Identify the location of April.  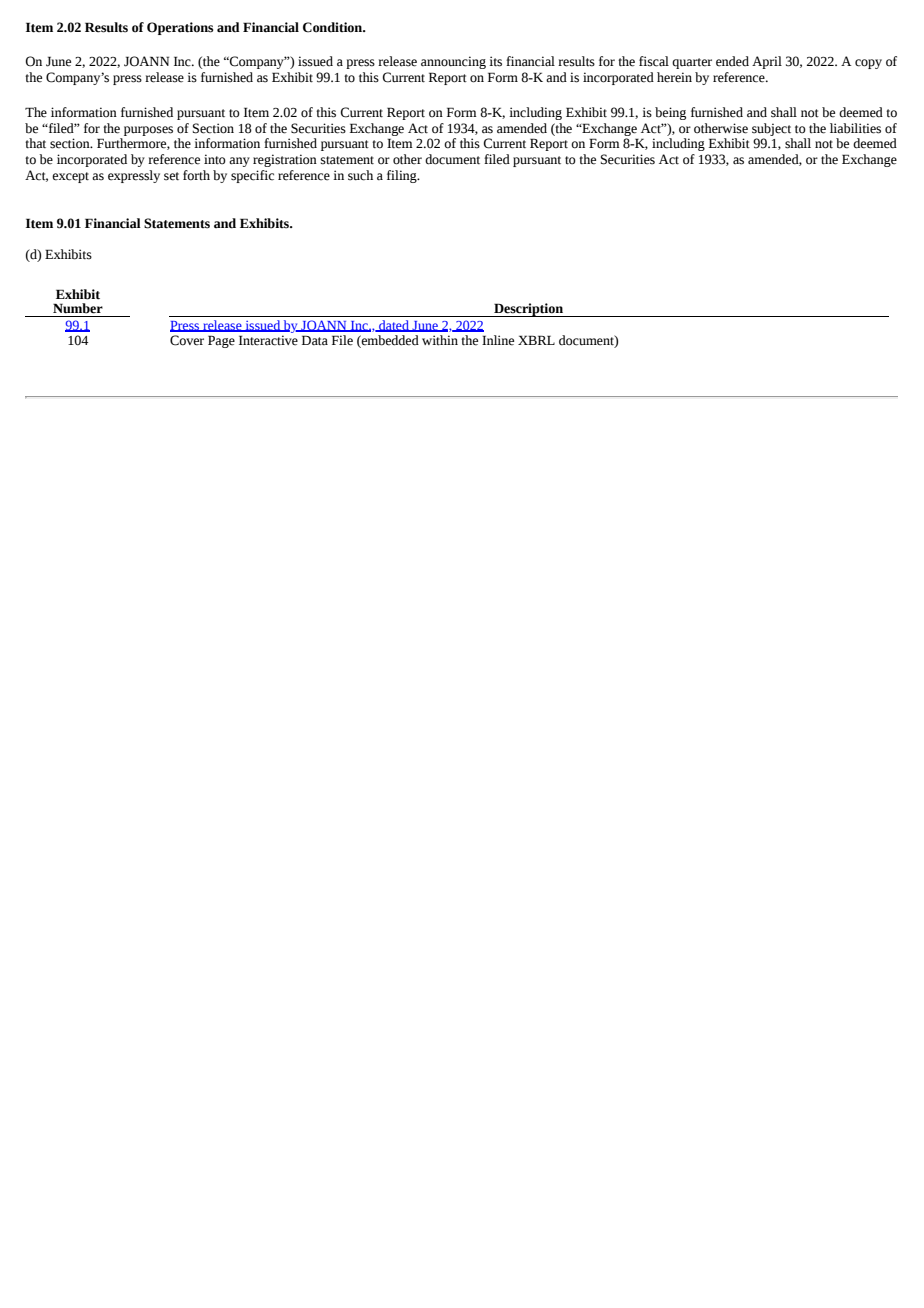
(767, 62).
